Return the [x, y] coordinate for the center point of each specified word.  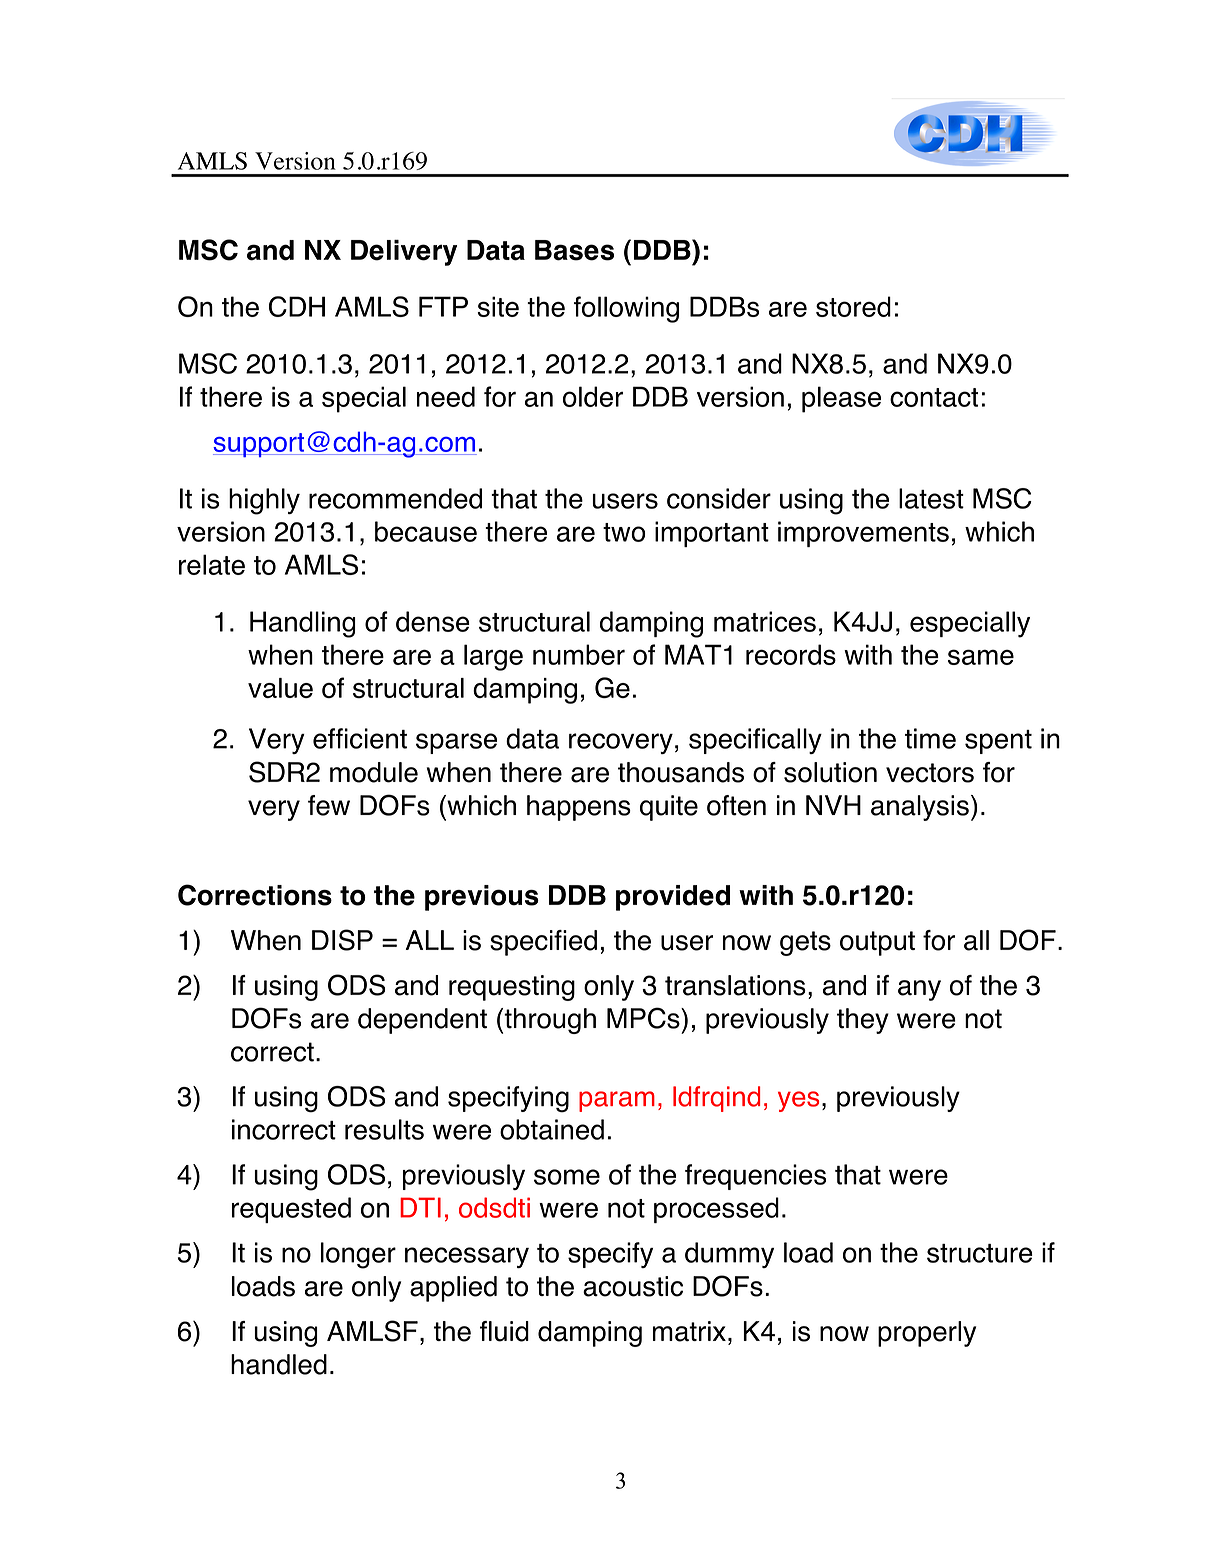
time [930, 738]
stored [853, 306]
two [624, 532]
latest [931, 498]
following [626, 309]
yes [798, 1101]
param [617, 1101]
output [877, 943]
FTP [443, 306]
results [384, 1129]
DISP [342, 940]
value [280, 688]
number [579, 654]
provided [673, 898]
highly [264, 501]
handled [279, 1364]
